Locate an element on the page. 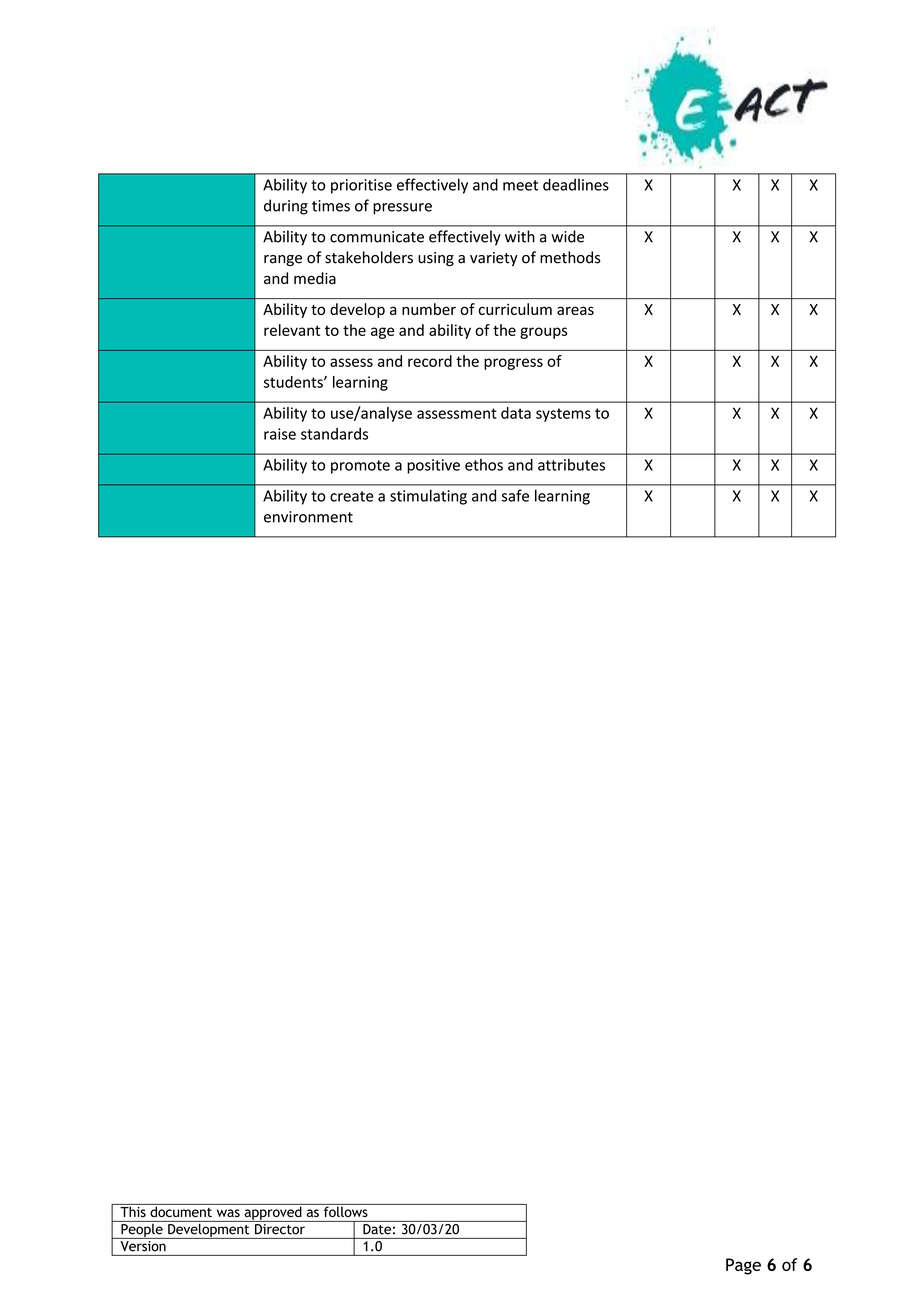  pressure is located at coordinates (402, 209).
